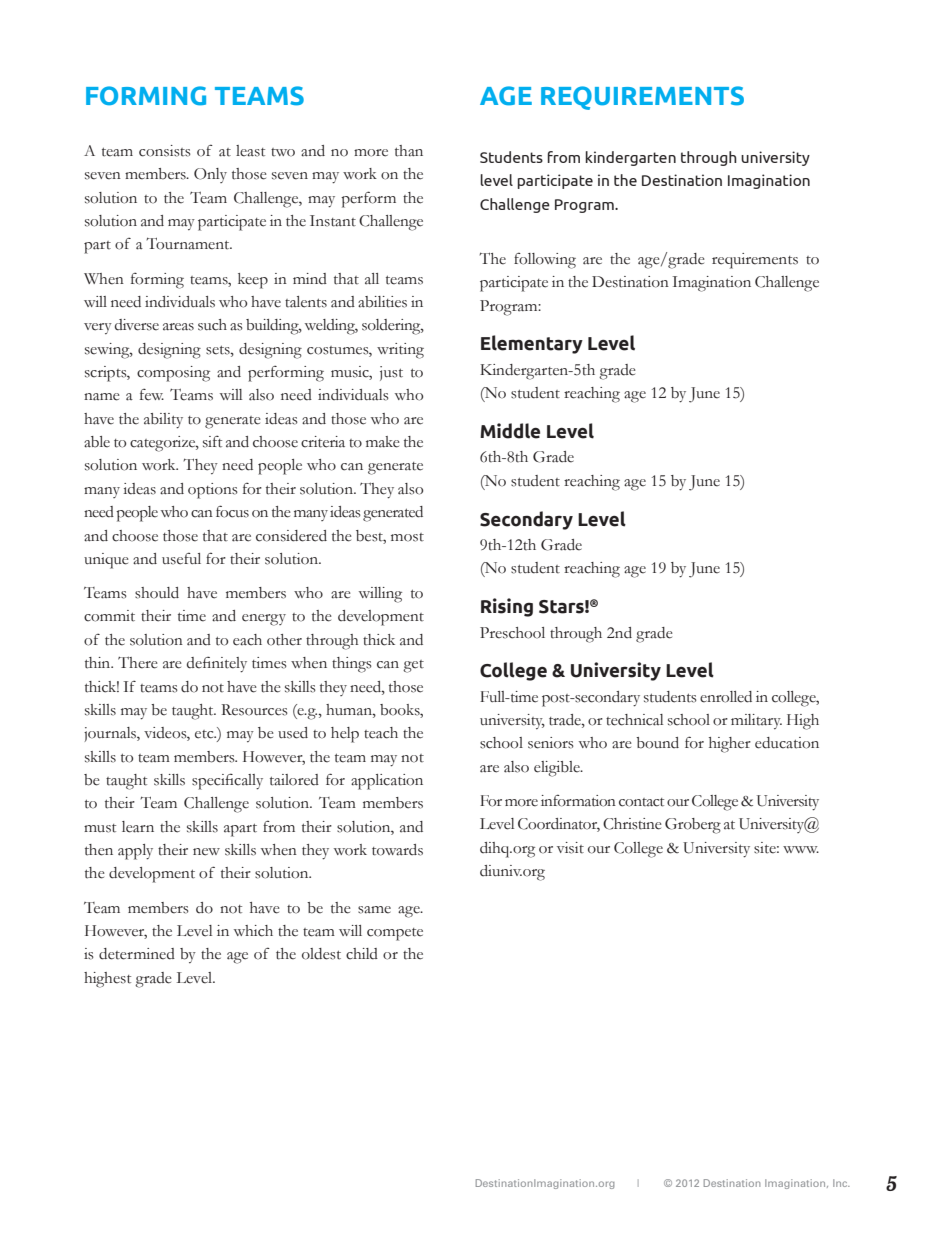 Image resolution: width=952 pixels, height=1233 pixels. What do you see at coordinates (217, 664) in the page?
I see `definitely` at bounding box center [217, 664].
